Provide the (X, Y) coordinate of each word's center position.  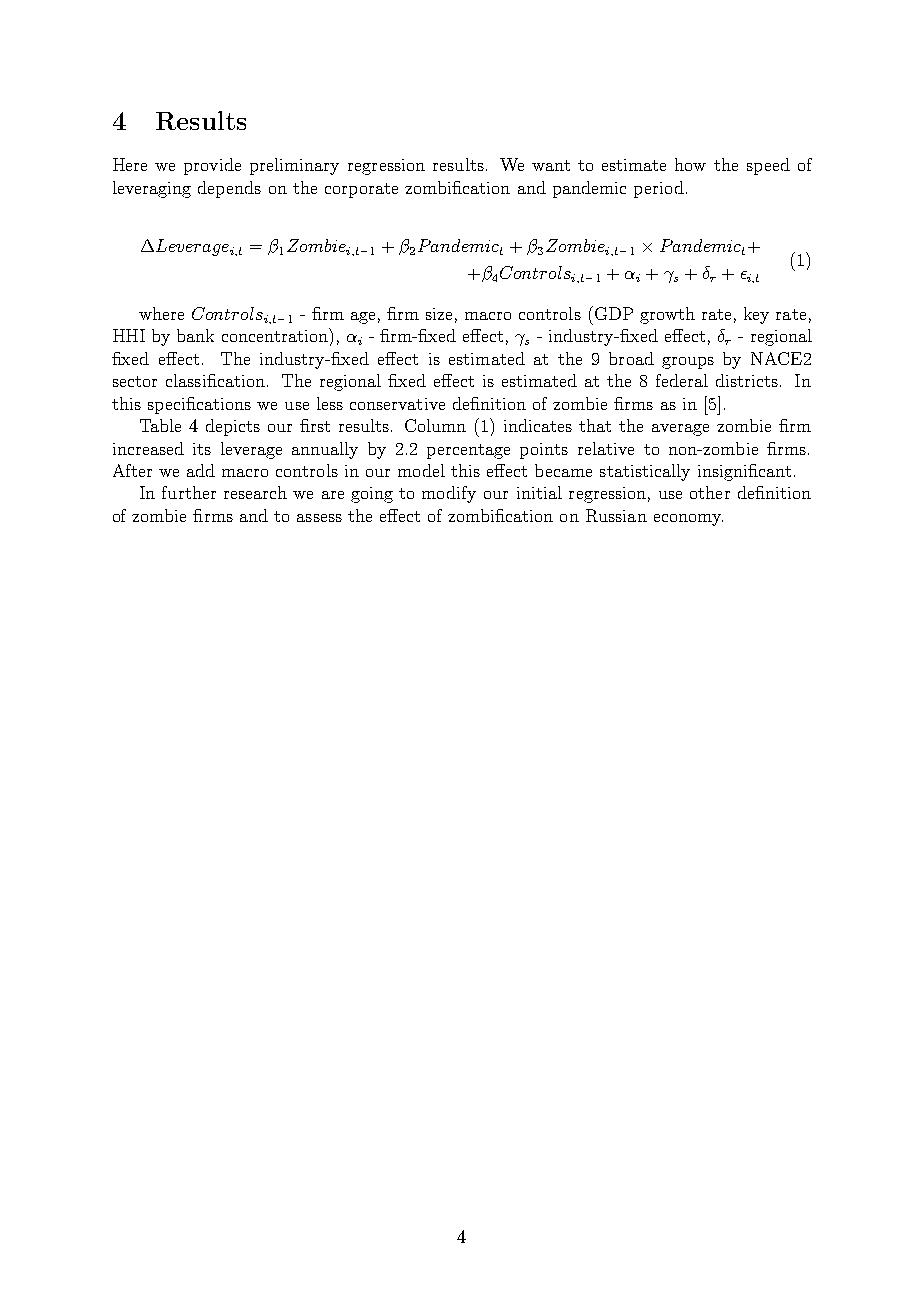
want (551, 165)
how (690, 164)
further (189, 492)
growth (667, 315)
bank (195, 335)
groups (688, 363)
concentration (276, 335)
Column (435, 425)
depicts (233, 427)
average (680, 430)
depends (229, 189)
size (439, 314)
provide (212, 166)
